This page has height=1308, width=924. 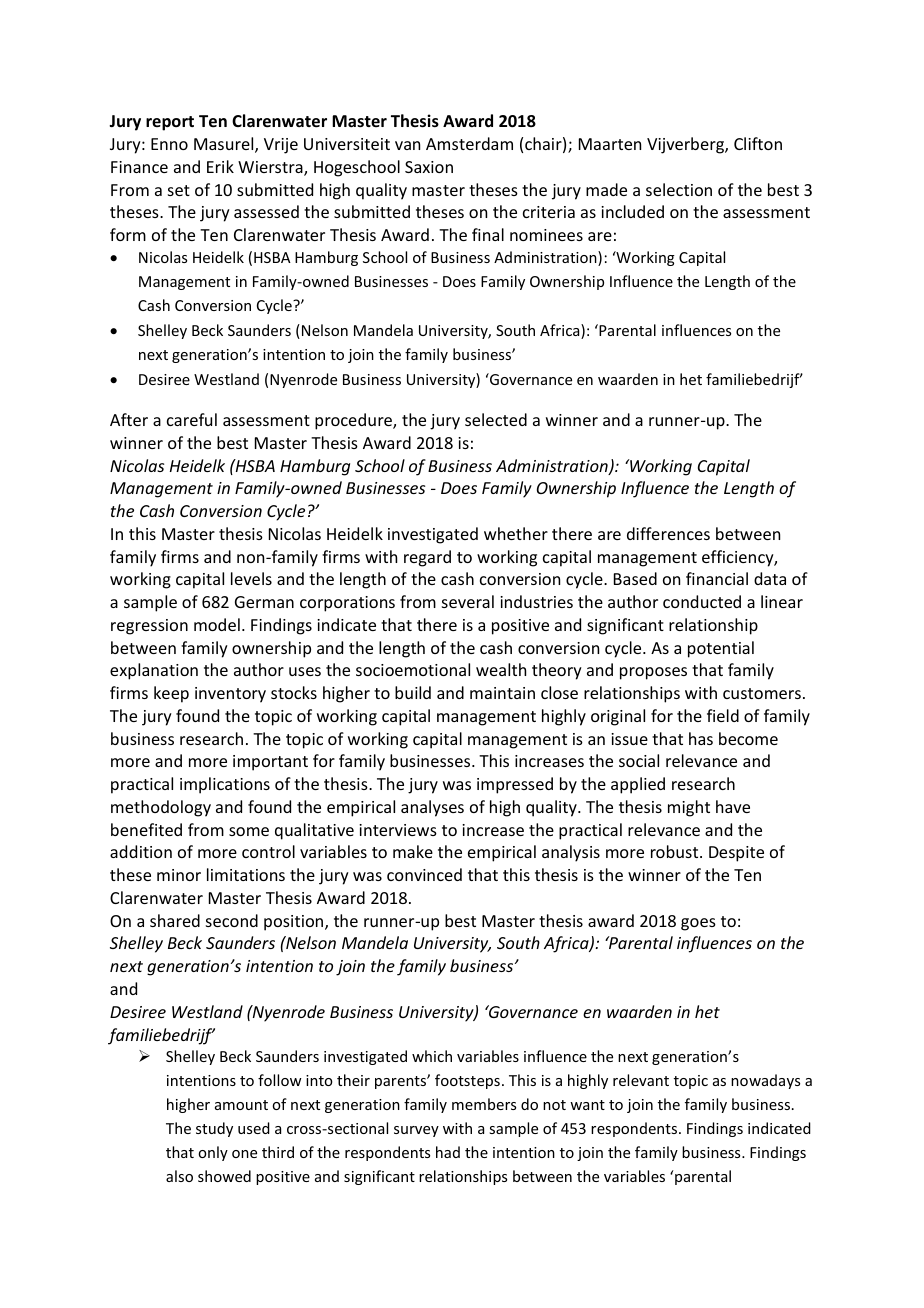 What do you see at coordinates (721, 649) in the page?
I see `potential` at bounding box center [721, 649].
